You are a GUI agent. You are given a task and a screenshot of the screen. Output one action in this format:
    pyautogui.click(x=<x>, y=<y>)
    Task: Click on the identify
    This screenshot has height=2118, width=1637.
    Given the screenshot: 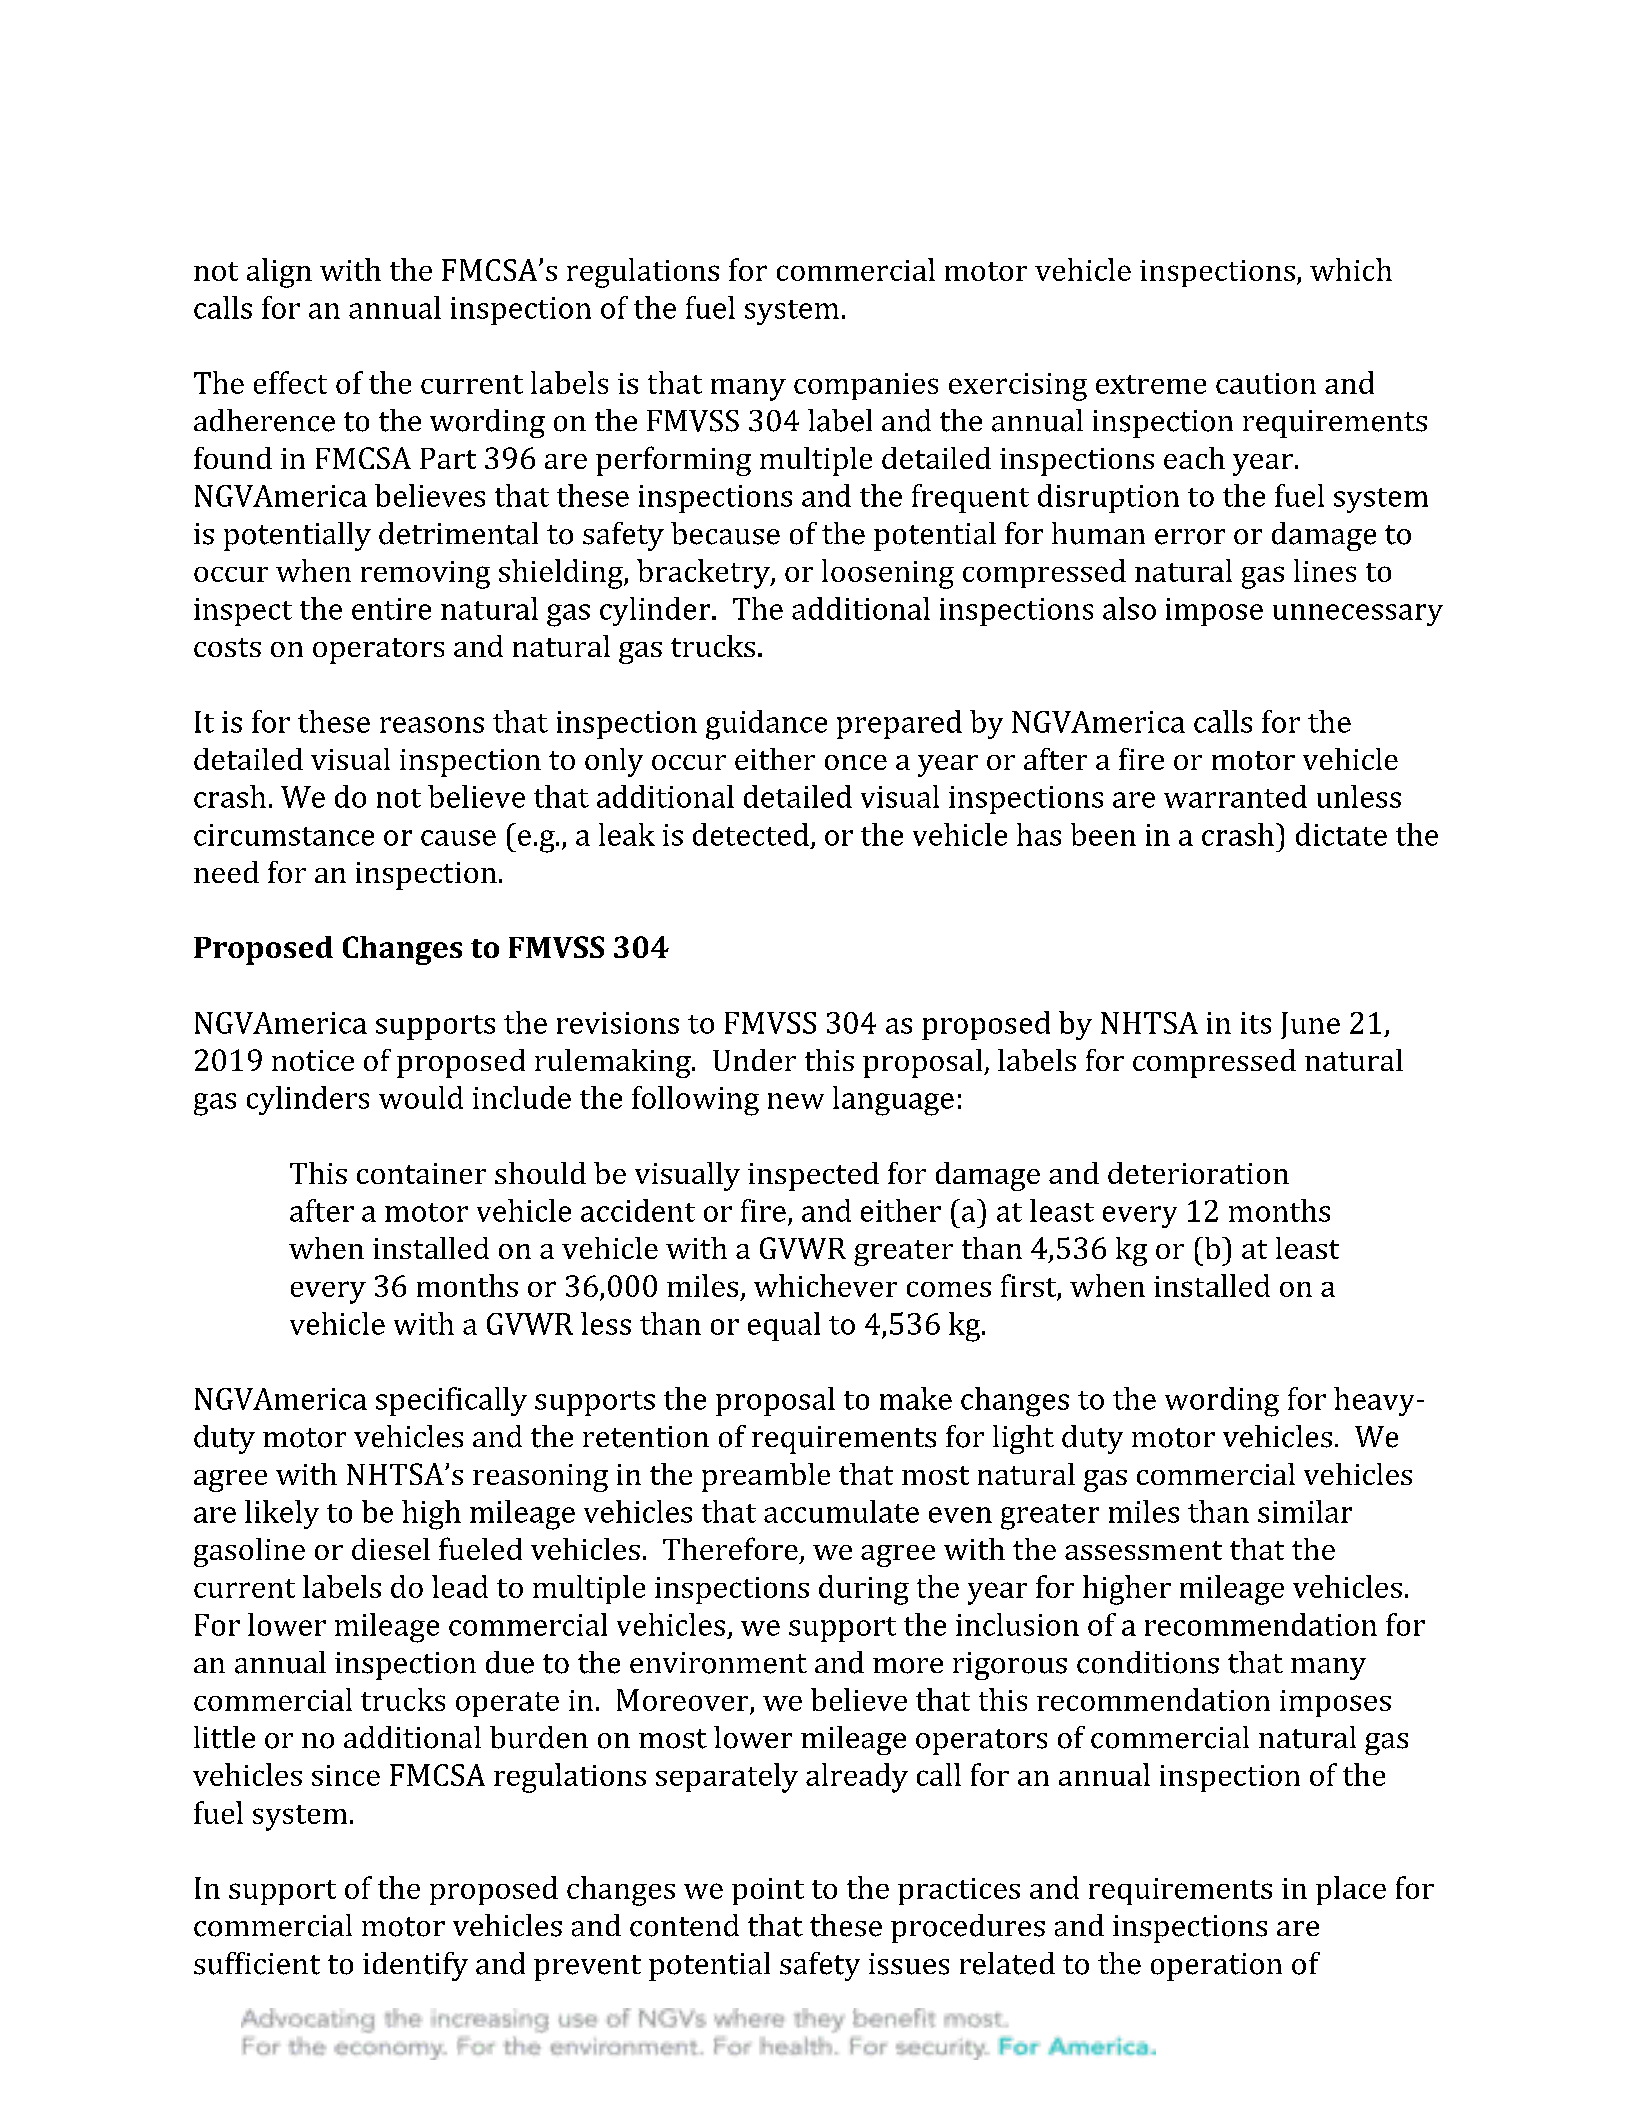 What is the action you would take?
    pyautogui.click(x=415, y=1966)
